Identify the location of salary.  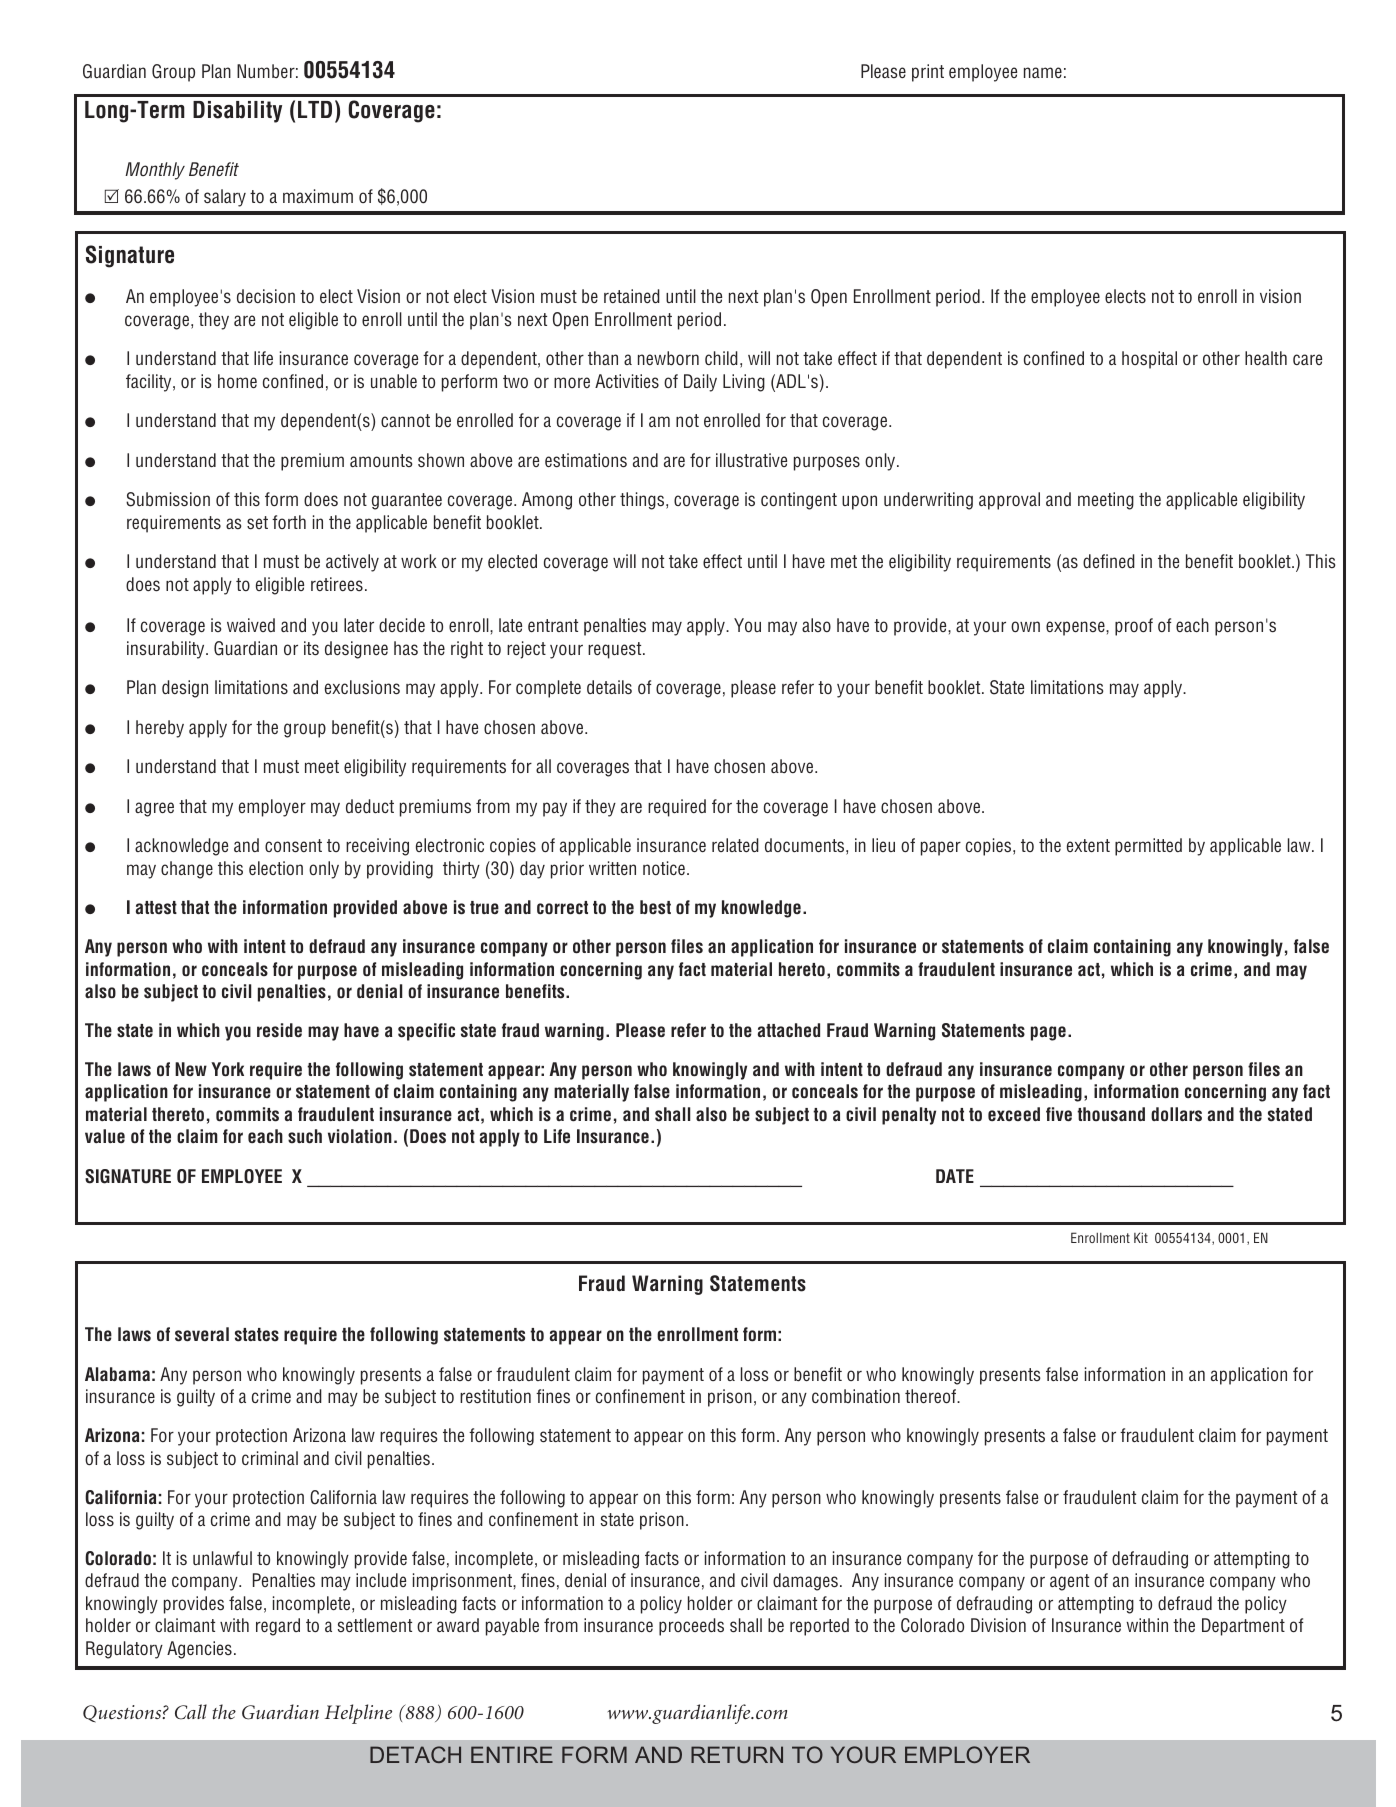
(225, 198).
